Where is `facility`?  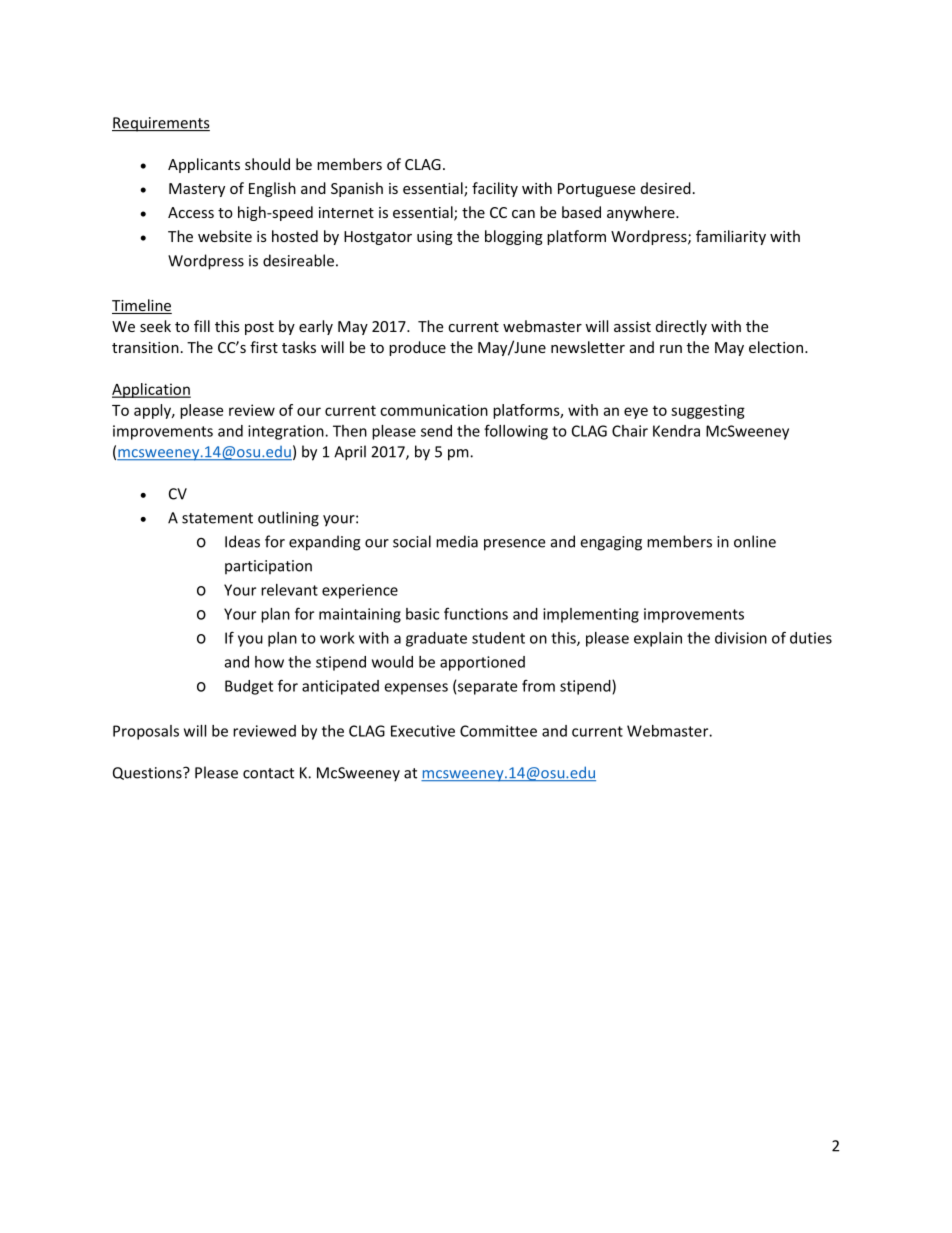 facility is located at coordinates (495, 189).
